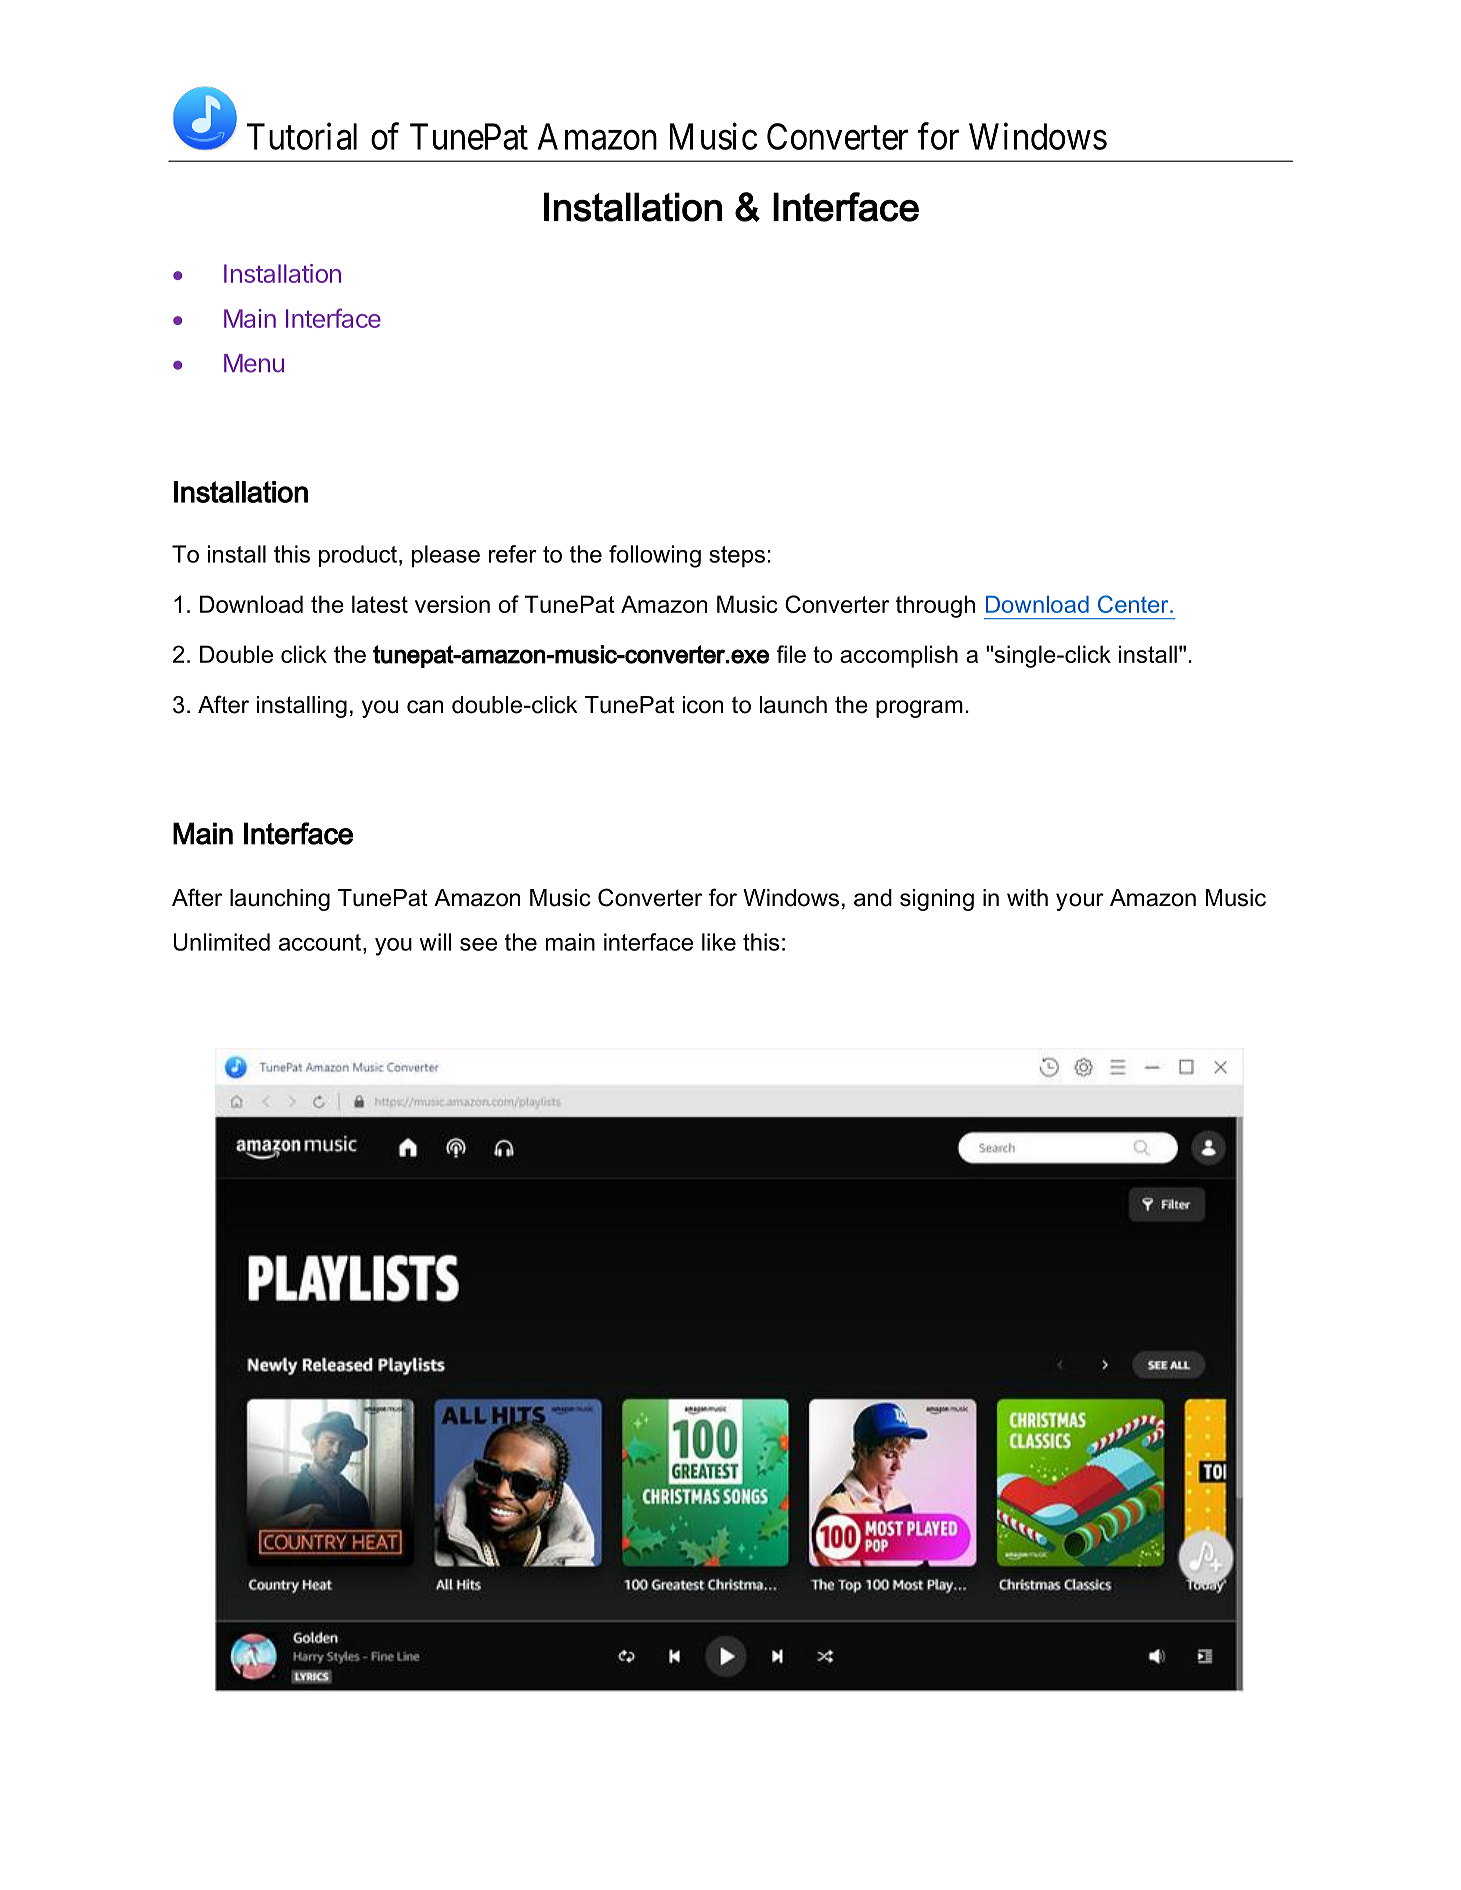 The image size is (1461, 1890). I want to click on following, so click(655, 556).
